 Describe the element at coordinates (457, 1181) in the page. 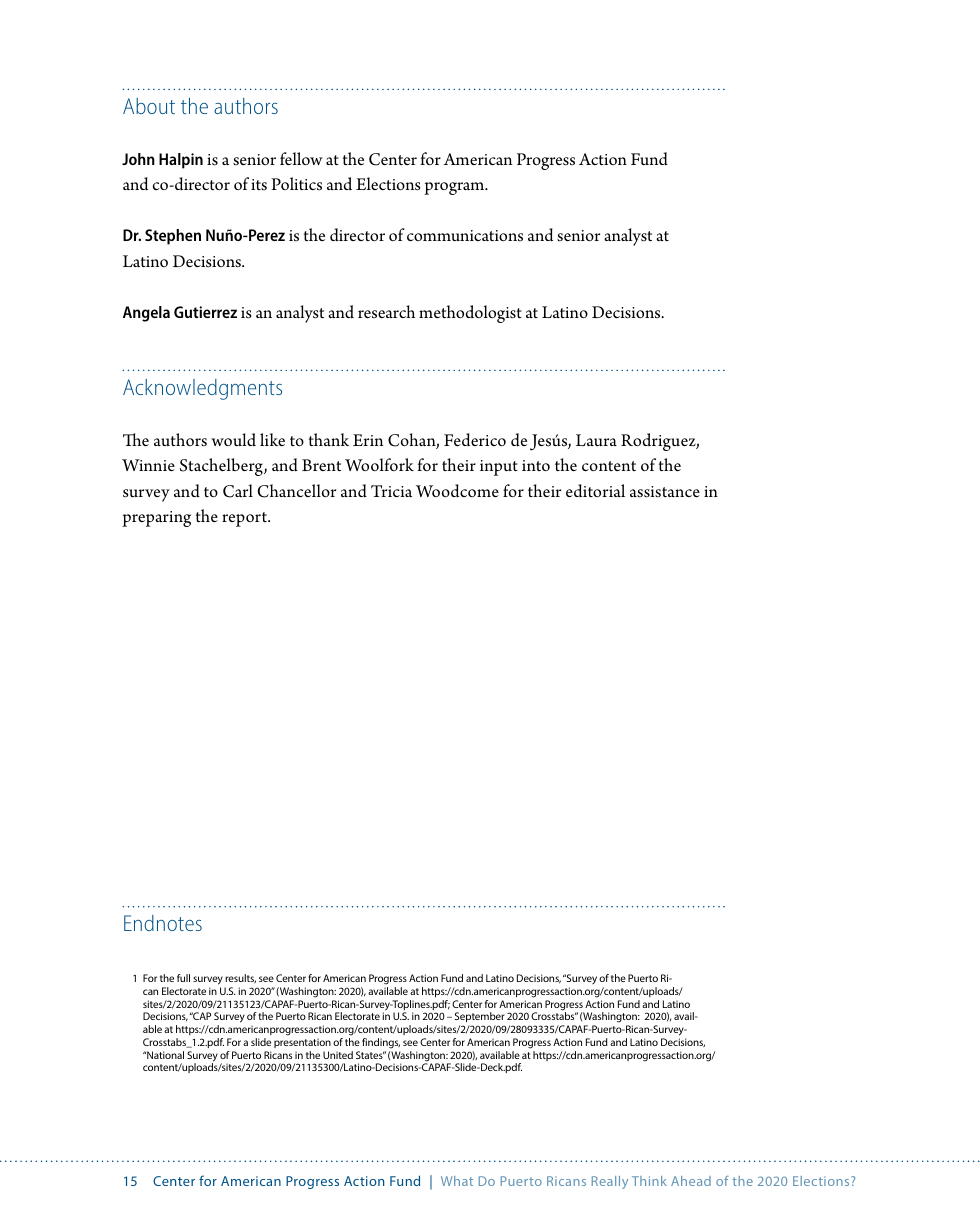

I see `What` at that location.
